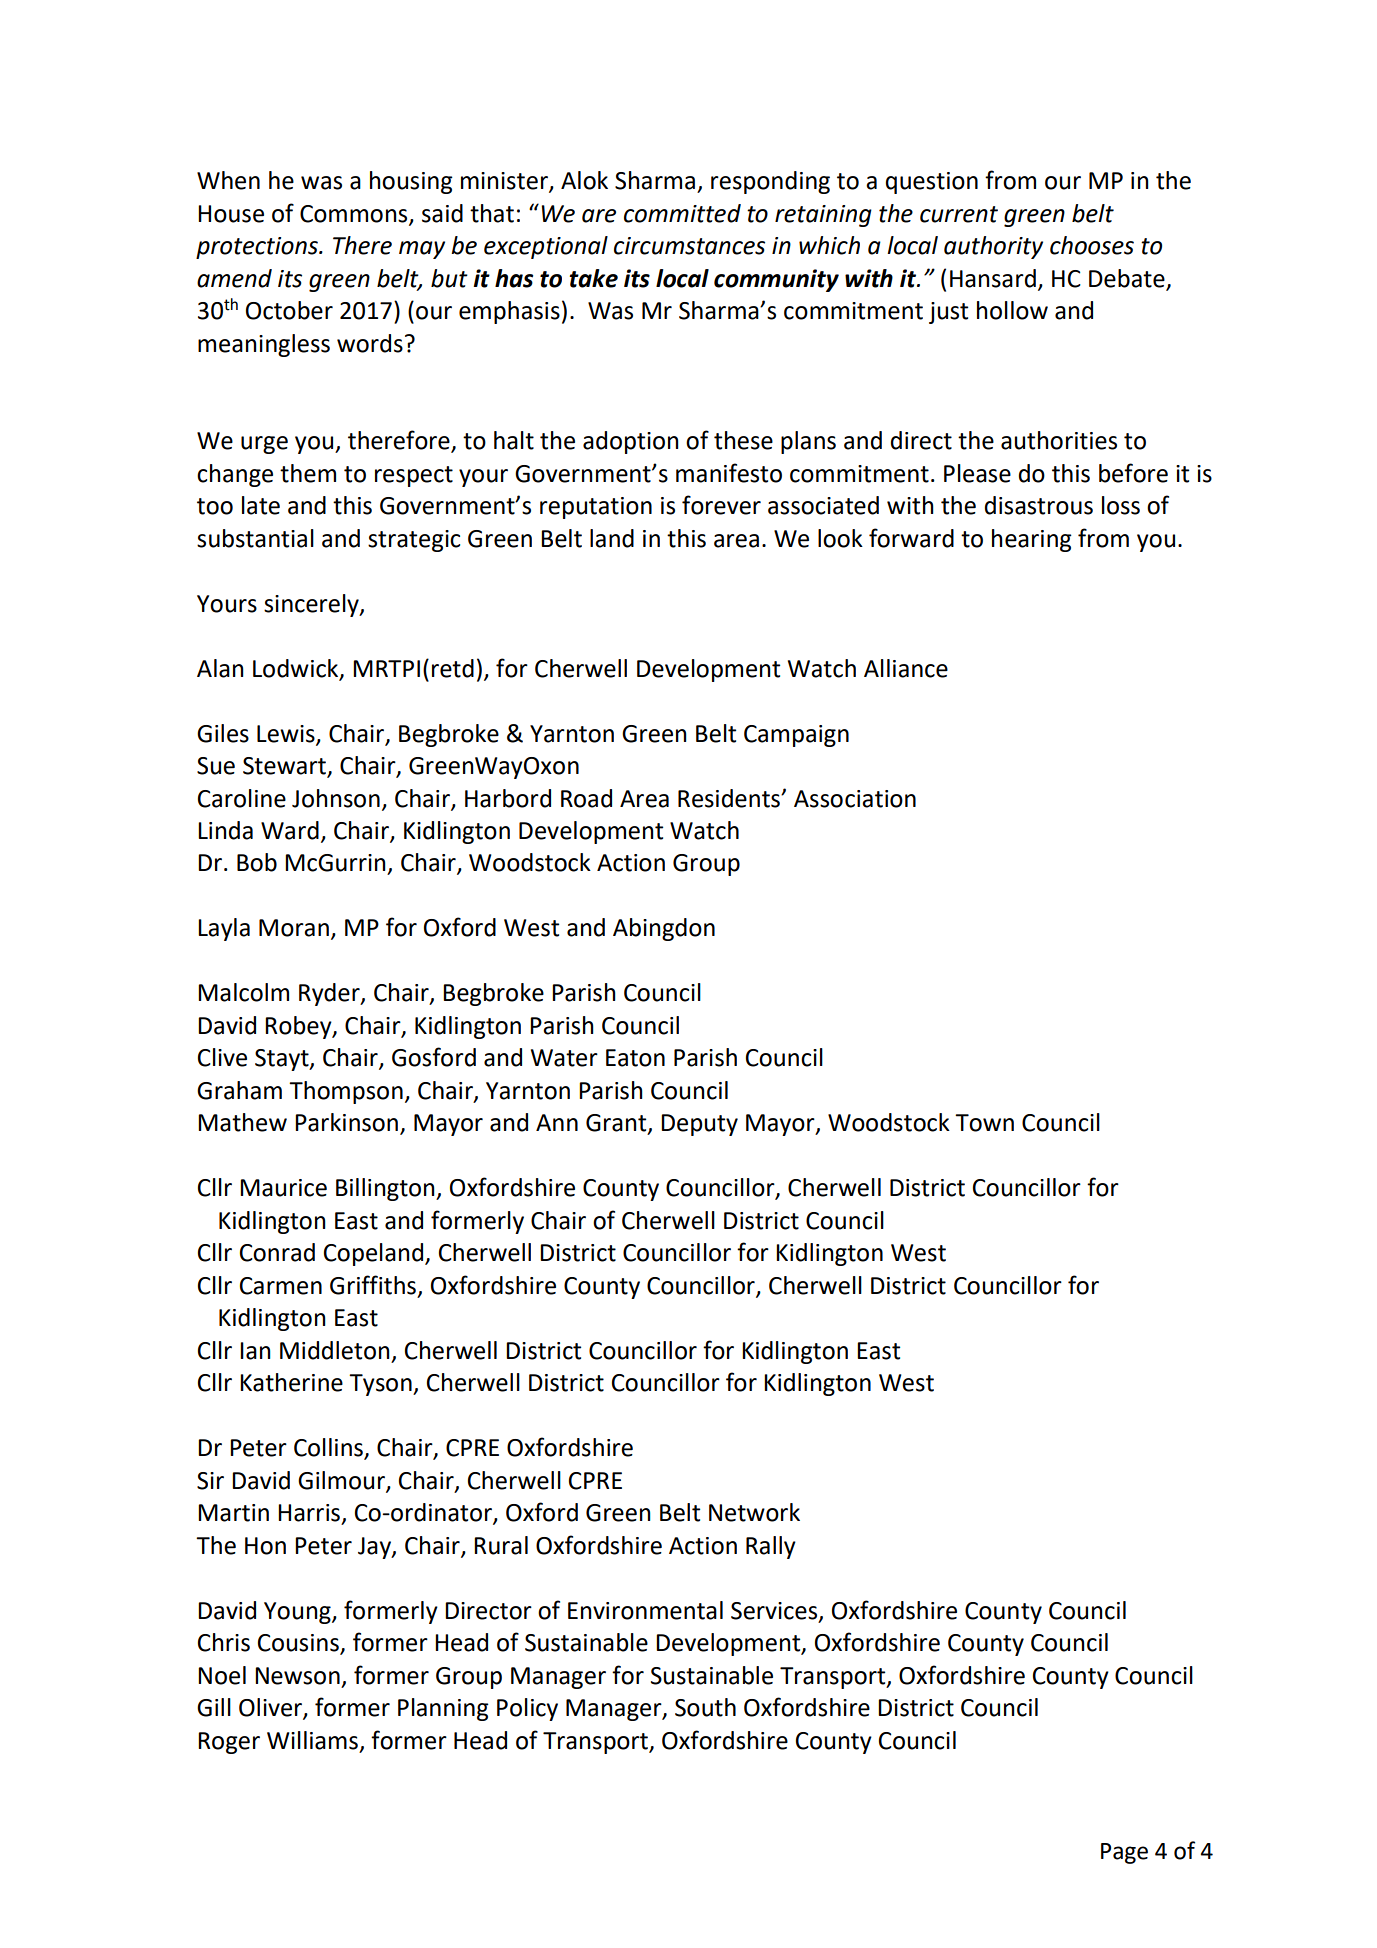 Image resolution: width=1377 pixels, height=1948 pixels. I want to click on Stewart, so click(285, 767).
